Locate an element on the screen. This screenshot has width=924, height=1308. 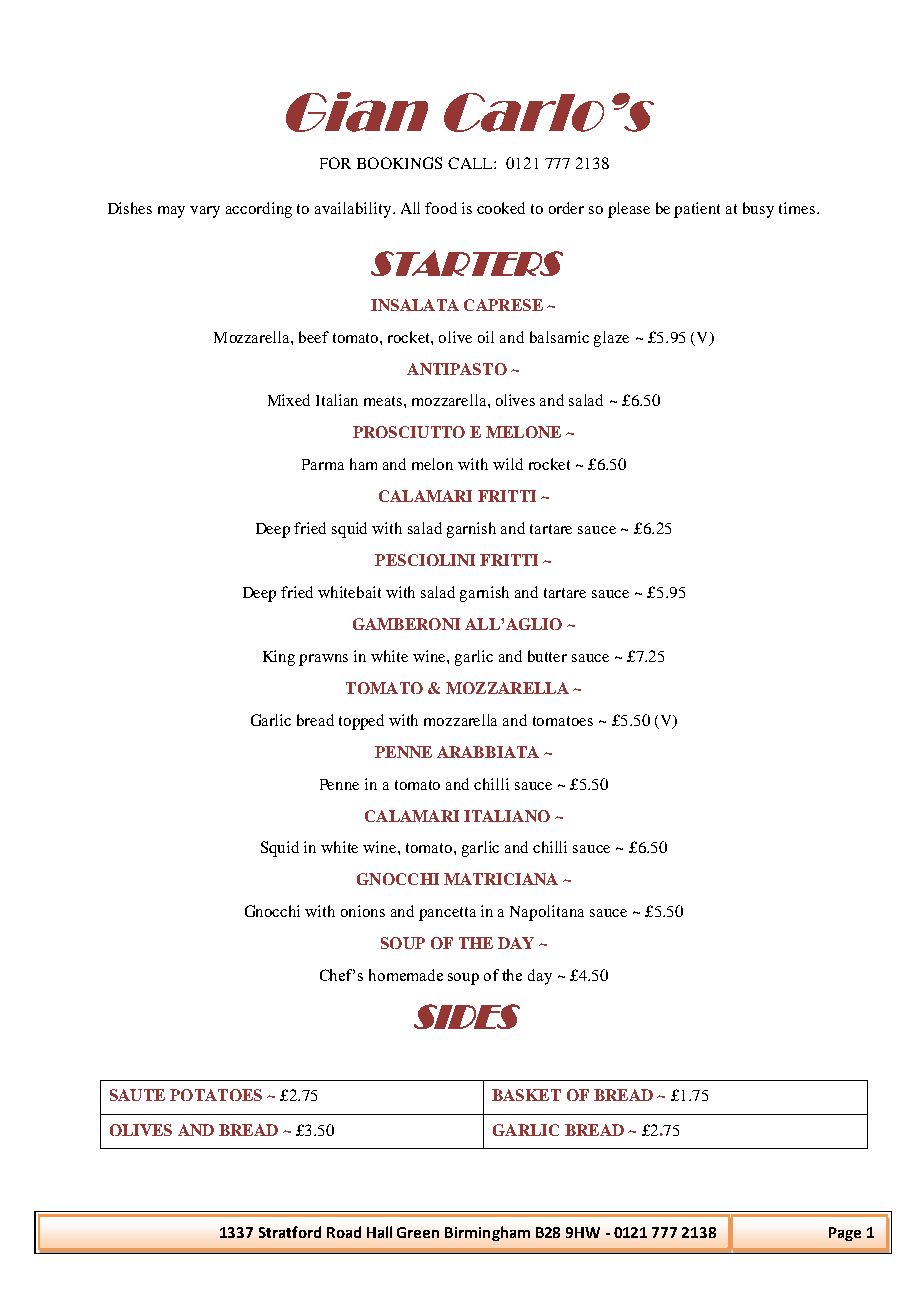
busy is located at coordinates (758, 210).
